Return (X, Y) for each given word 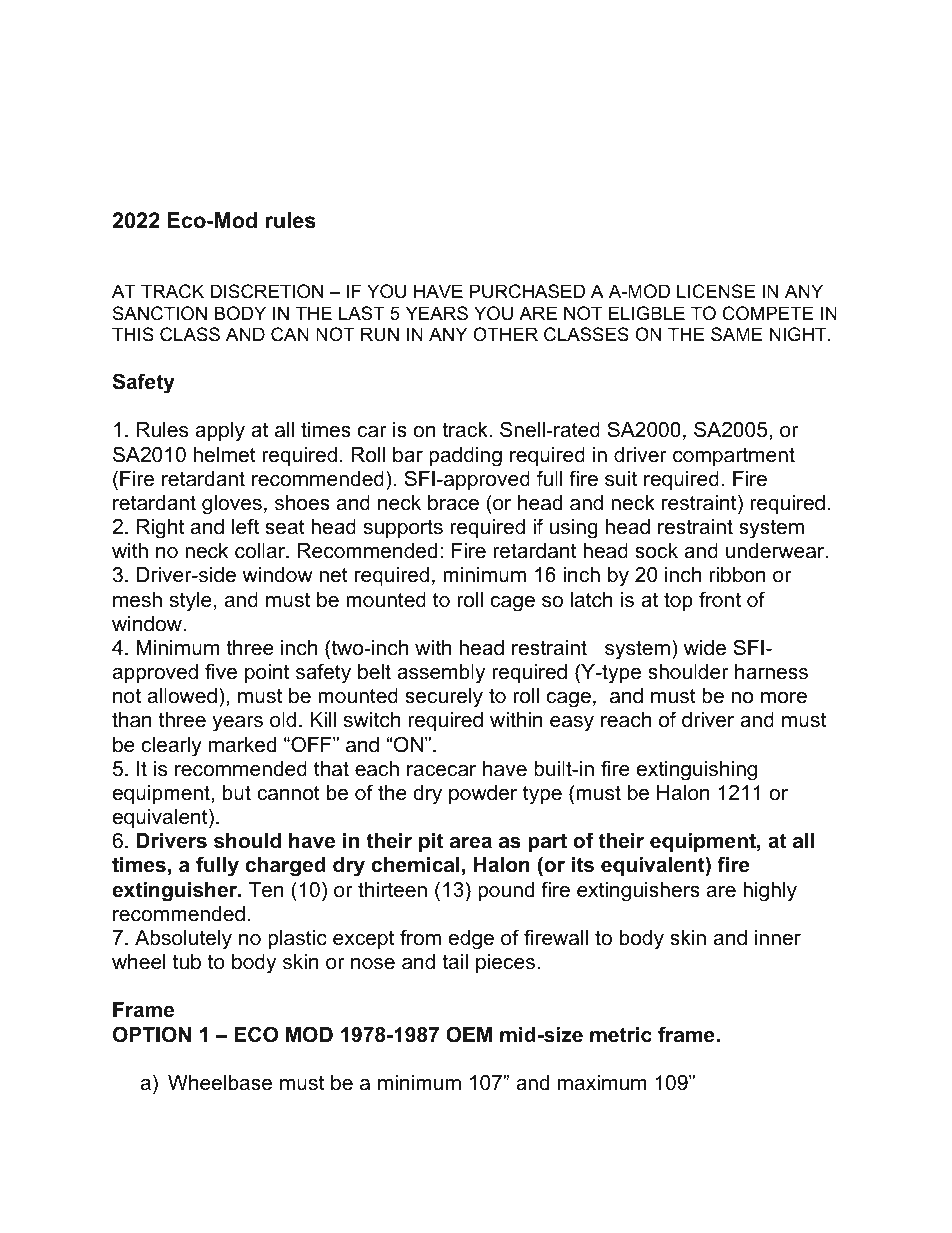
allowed (182, 696)
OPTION (152, 1034)
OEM (469, 1034)
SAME (737, 334)
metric (621, 1035)
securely (444, 698)
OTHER (505, 334)
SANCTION (160, 313)
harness (771, 672)
